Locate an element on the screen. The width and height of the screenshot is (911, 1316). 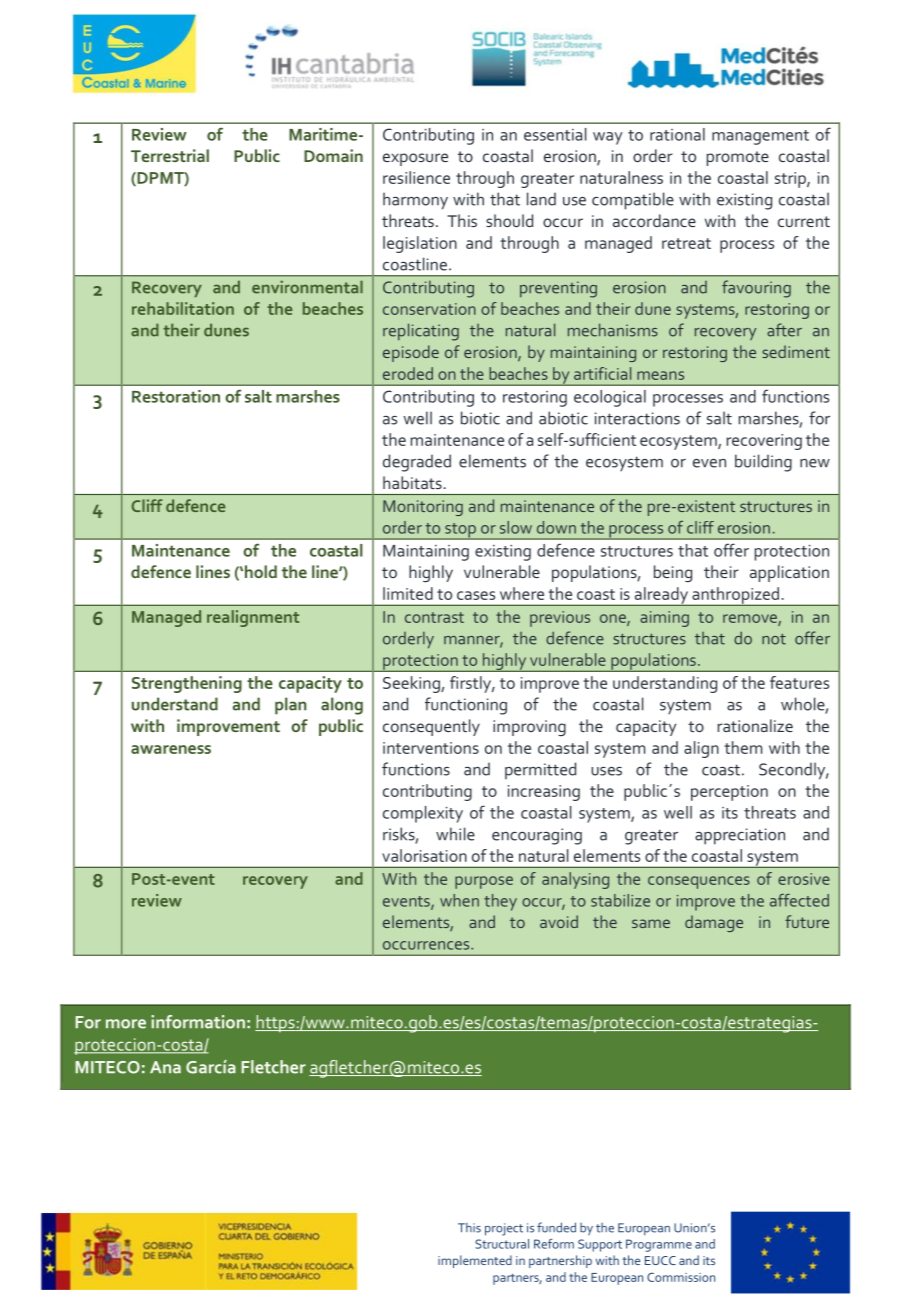
resilience is located at coordinates (416, 177).
